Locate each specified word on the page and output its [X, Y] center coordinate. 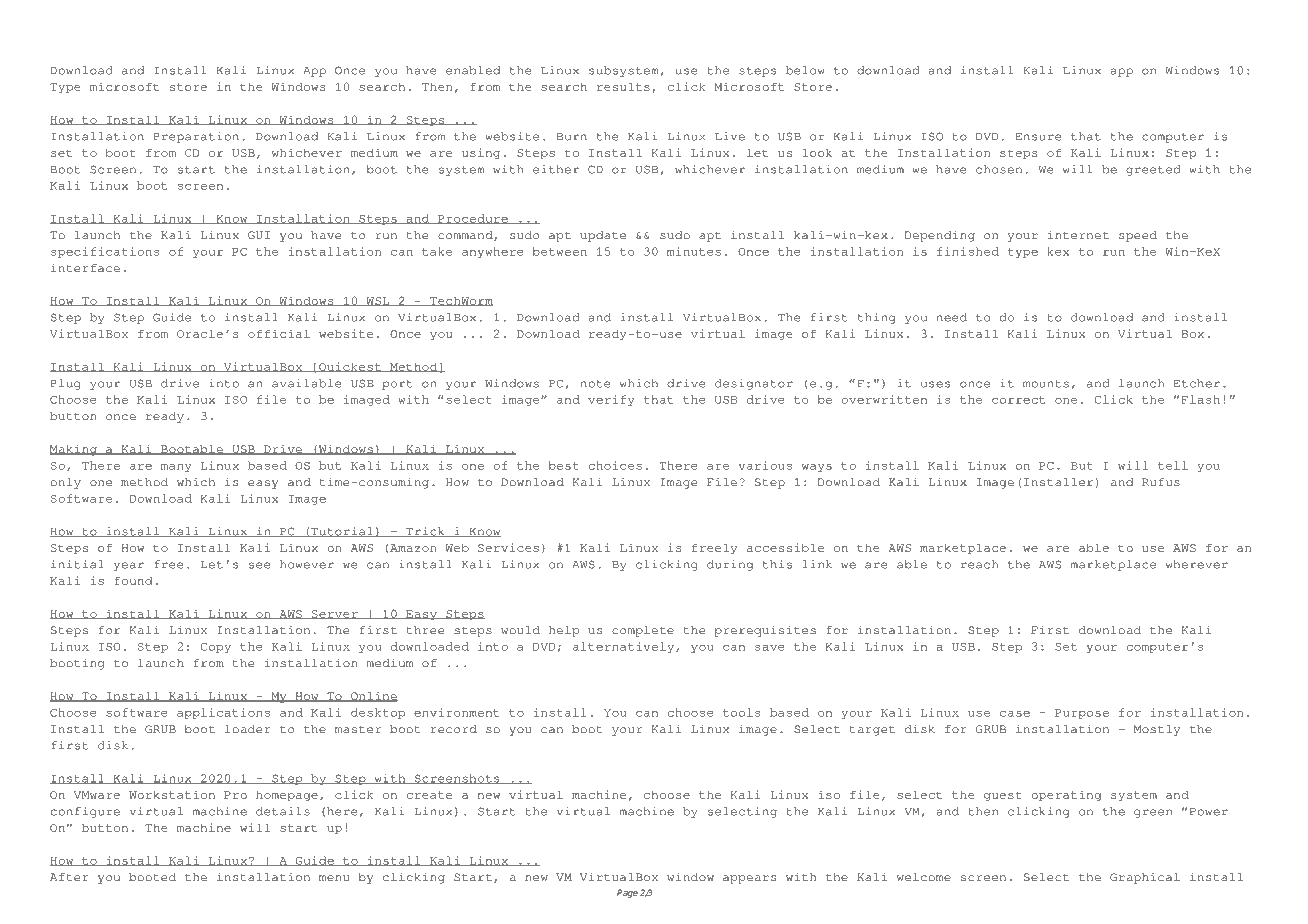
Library [137, 28]
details [283, 811]
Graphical [1145, 878]
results [623, 86]
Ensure [1038, 137]
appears [750, 879]
